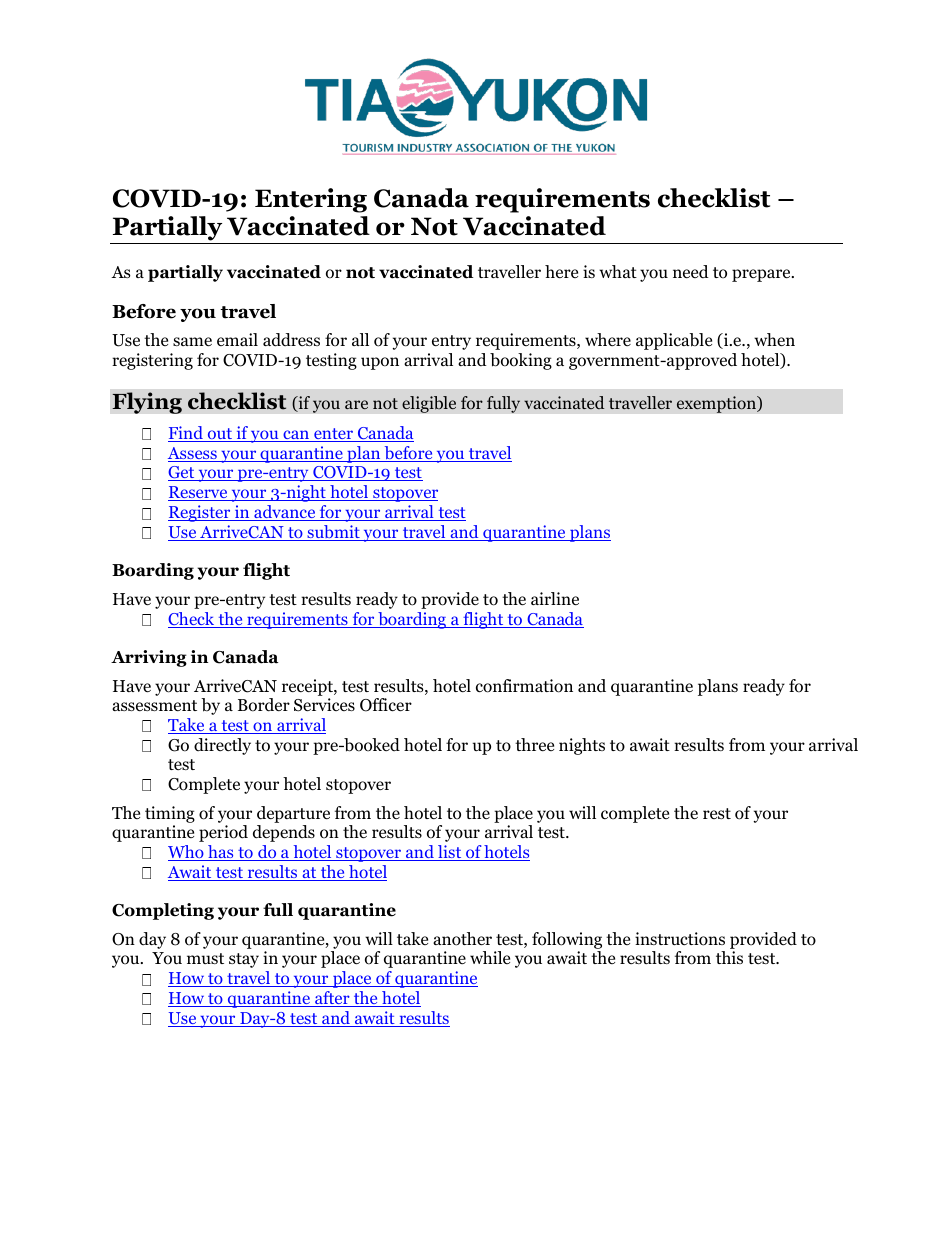 The image size is (952, 1233). I want to click on booking, so click(521, 361).
